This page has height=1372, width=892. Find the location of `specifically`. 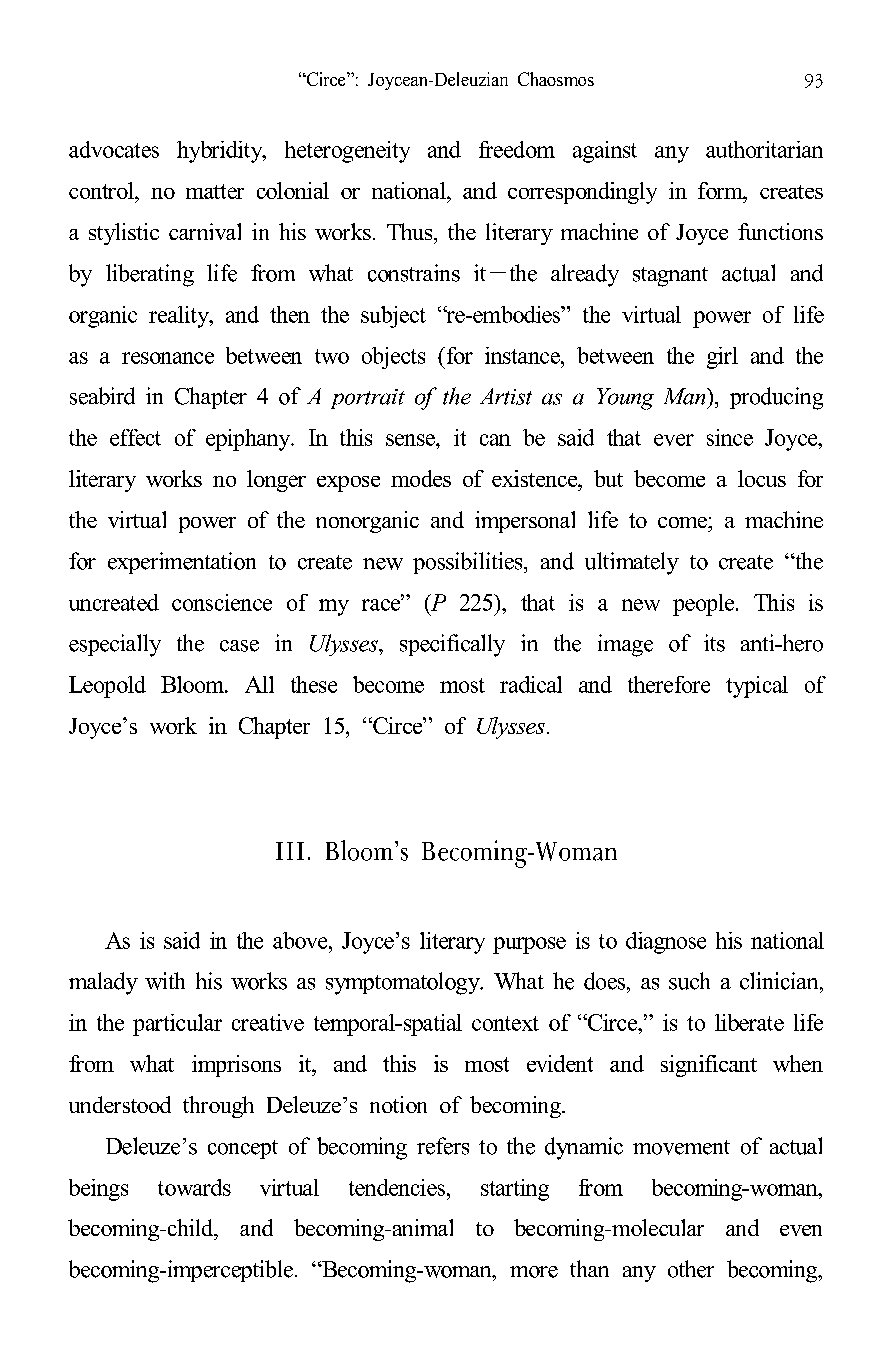

specifically is located at coordinates (452, 645).
